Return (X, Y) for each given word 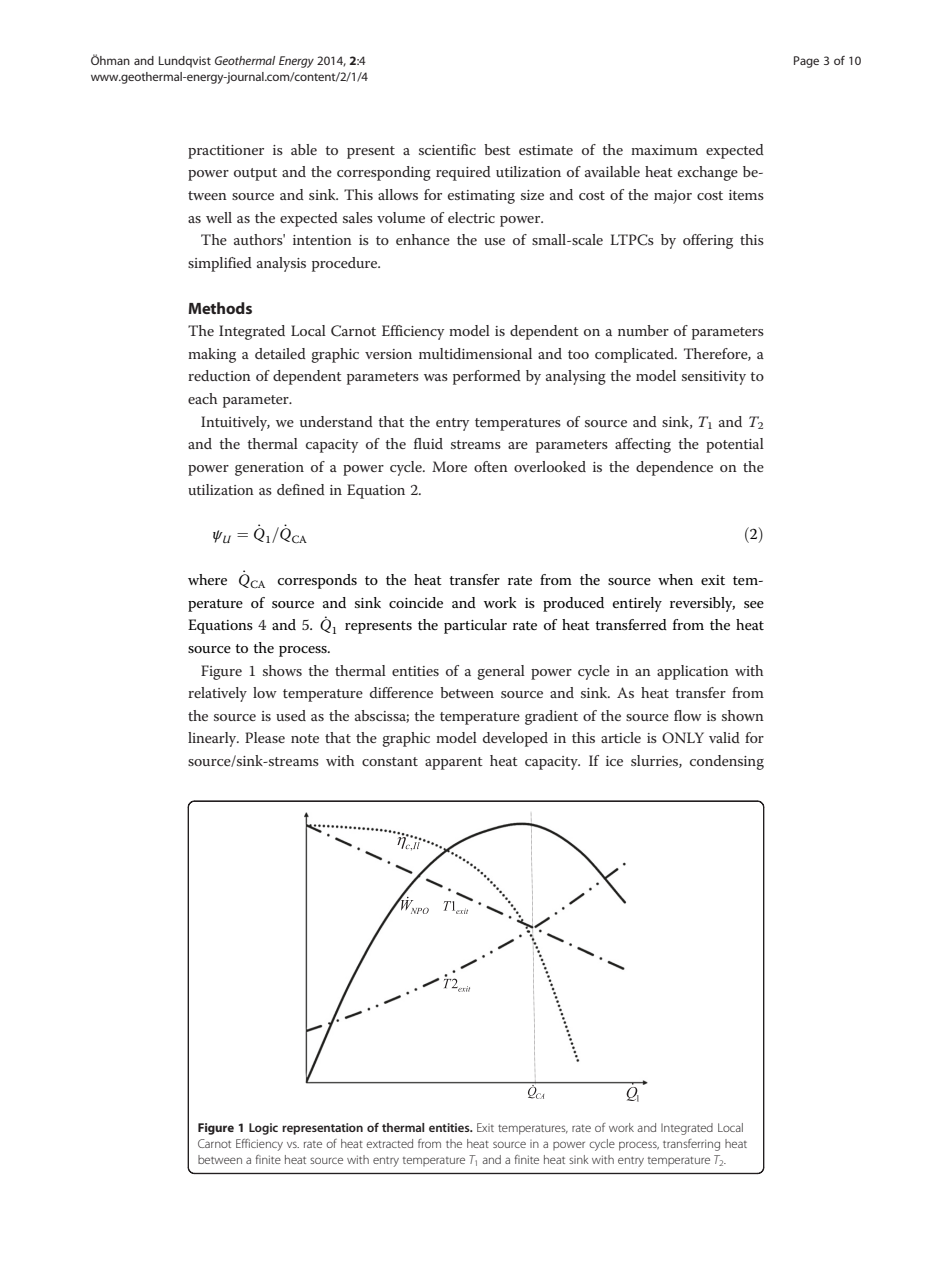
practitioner (226, 152)
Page (806, 62)
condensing (727, 762)
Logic (263, 1129)
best (497, 149)
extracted (390, 1143)
